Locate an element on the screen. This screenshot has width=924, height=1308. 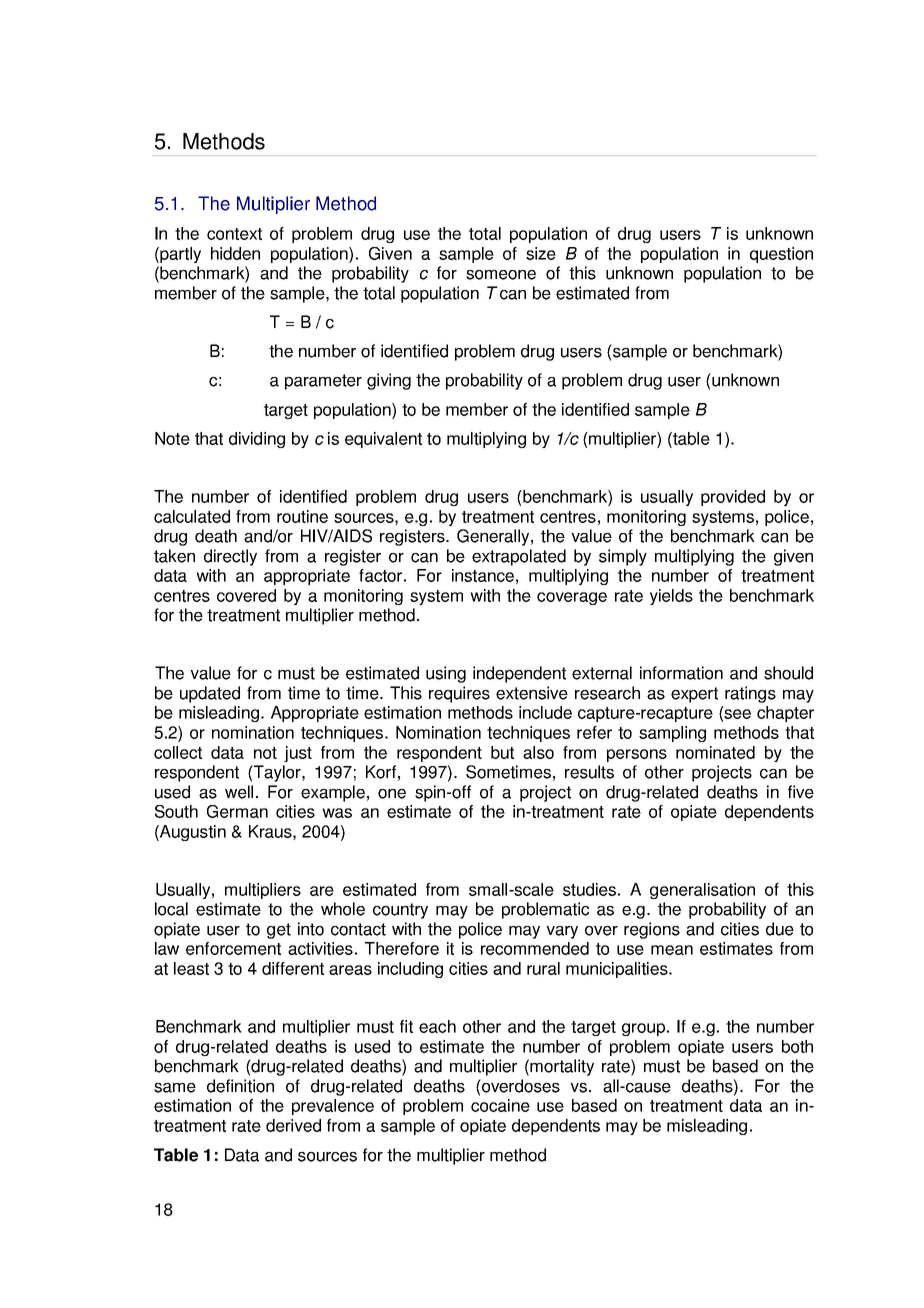
someone is located at coordinates (501, 275).
